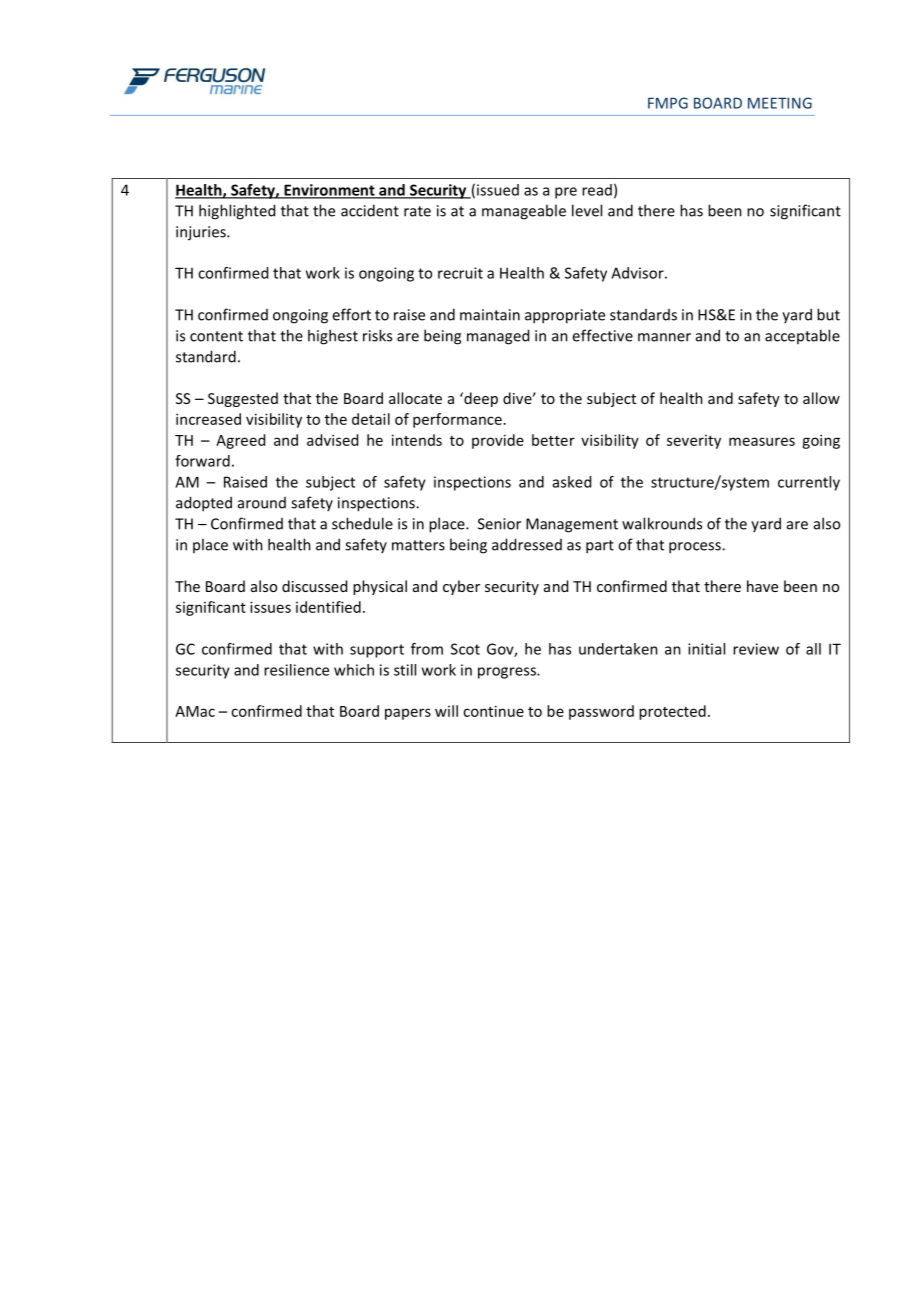 The width and height of the screenshot is (924, 1308). What do you see at coordinates (498, 190) in the screenshot?
I see `issued` at bounding box center [498, 190].
